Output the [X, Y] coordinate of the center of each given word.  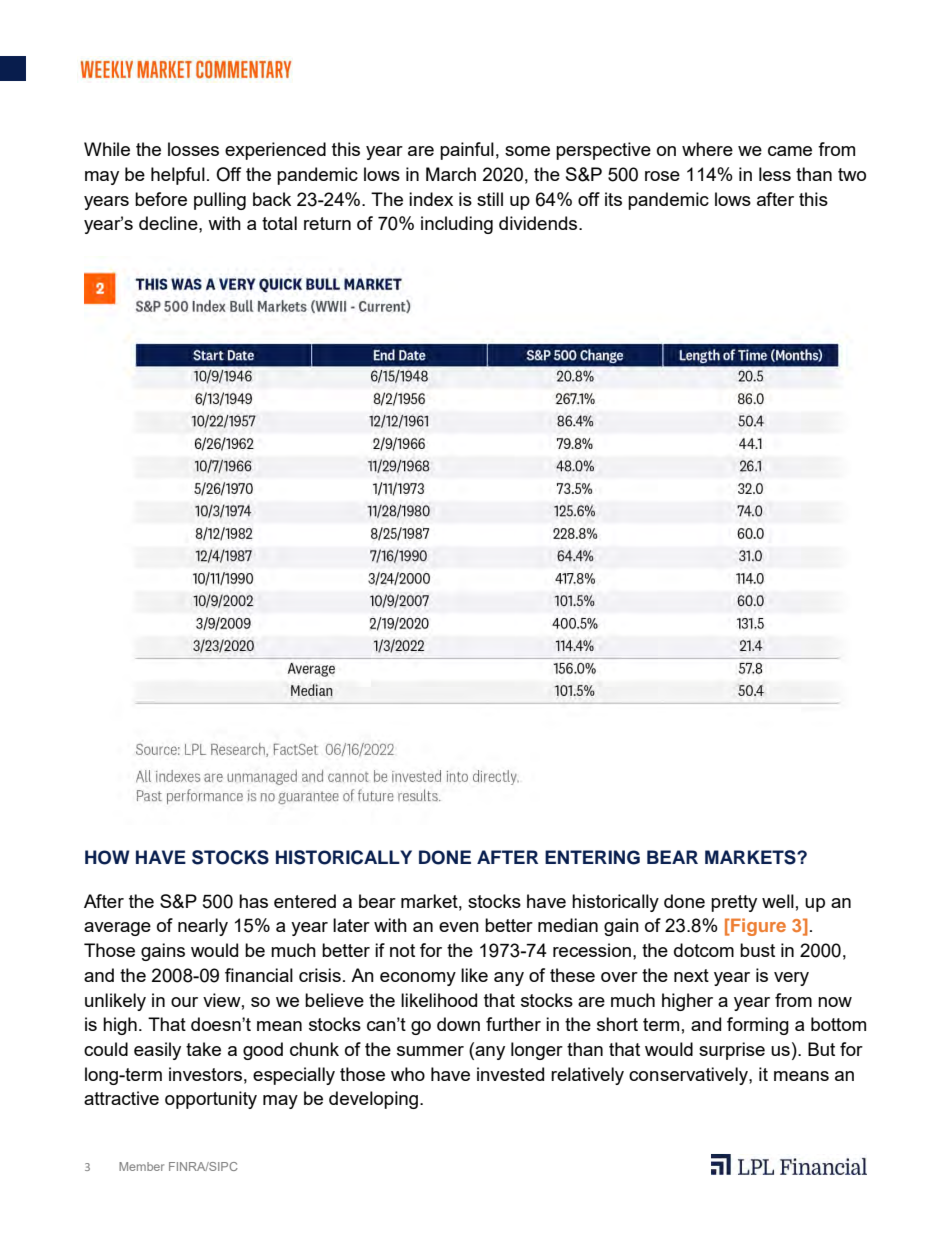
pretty [734, 903]
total [279, 223]
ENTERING [592, 857]
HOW [107, 857]
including [457, 225]
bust [757, 950]
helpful [178, 176]
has [253, 901]
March [451, 174]
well [778, 901]
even [459, 927]
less [775, 174]
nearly [203, 927]
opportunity [211, 1100]
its [613, 199]
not [402, 950]
